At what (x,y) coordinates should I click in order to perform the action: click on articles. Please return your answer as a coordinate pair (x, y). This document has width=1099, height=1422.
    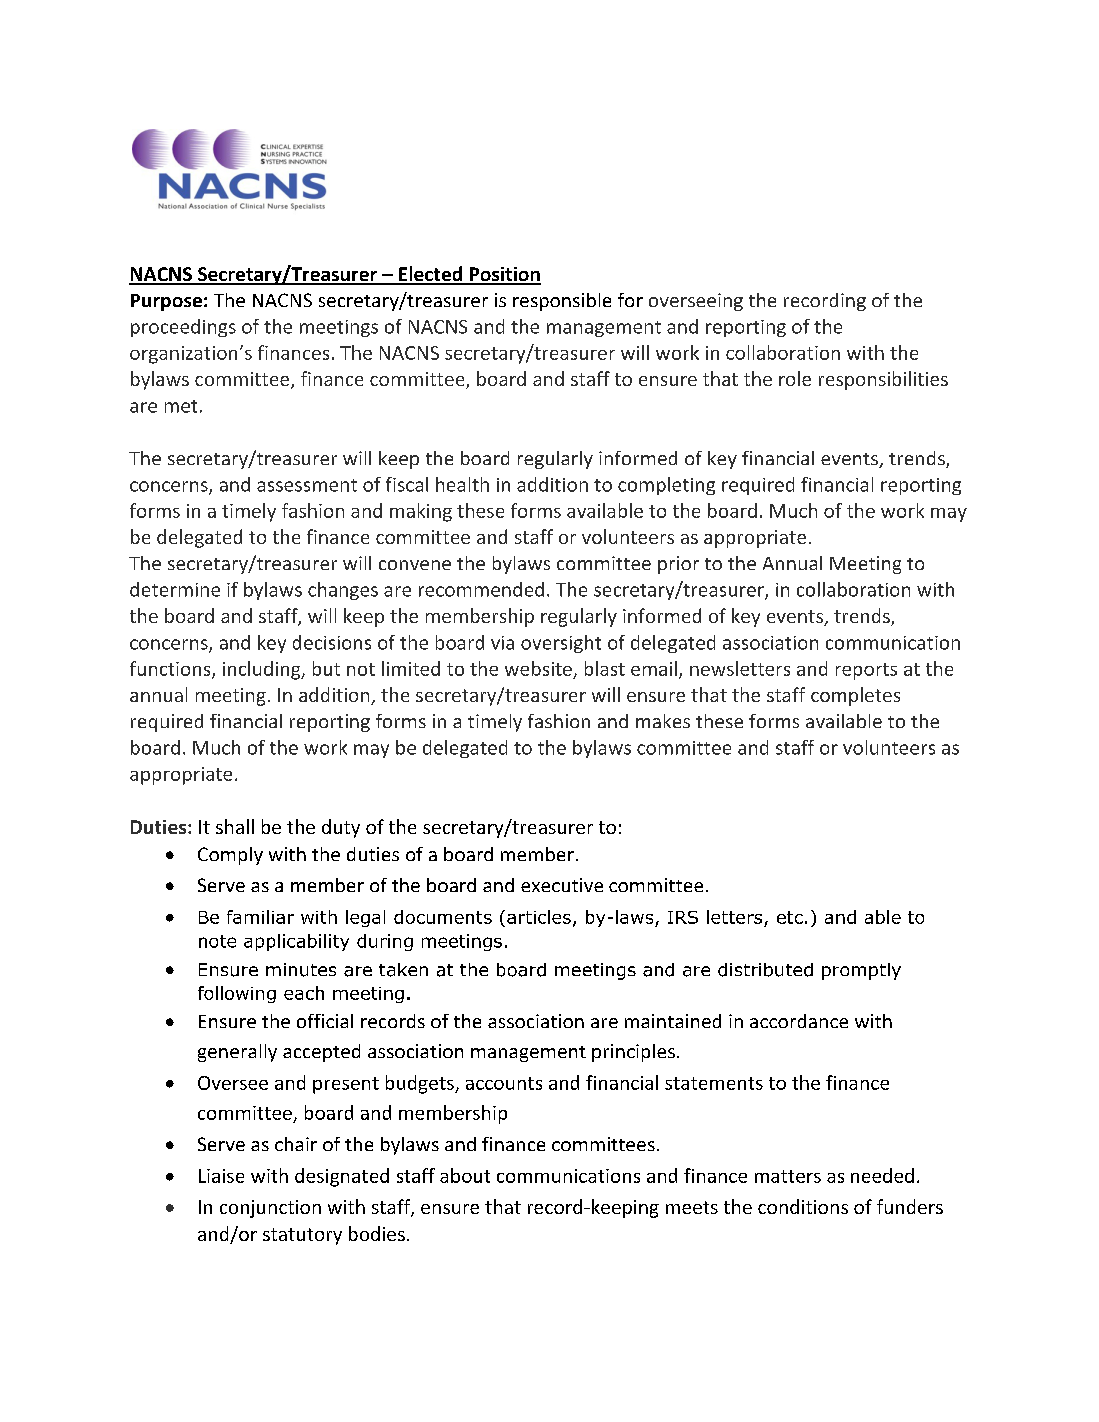
    Looking at the image, I should click on (539, 917).
